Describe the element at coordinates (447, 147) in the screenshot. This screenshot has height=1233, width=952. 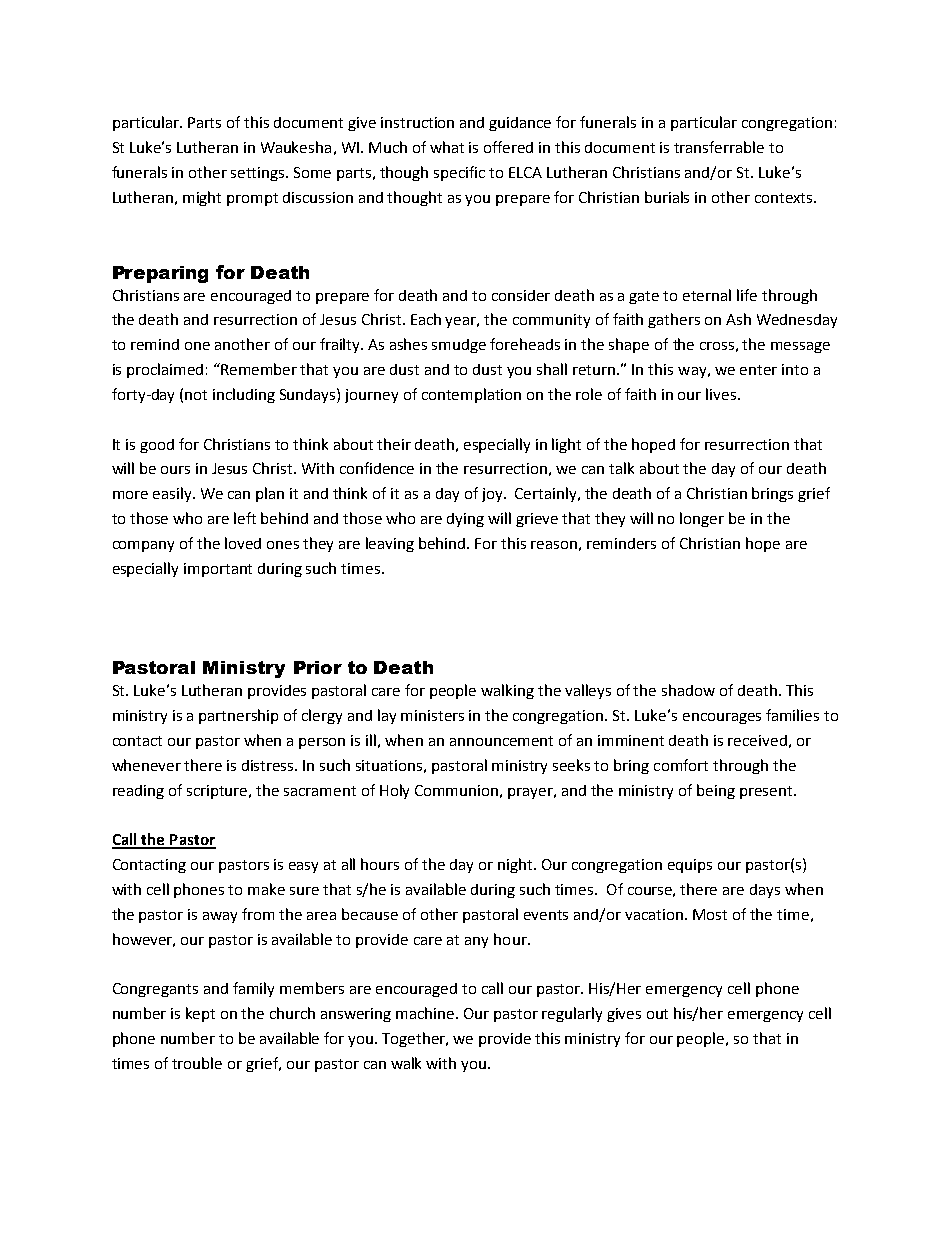
I see `what` at that location.
